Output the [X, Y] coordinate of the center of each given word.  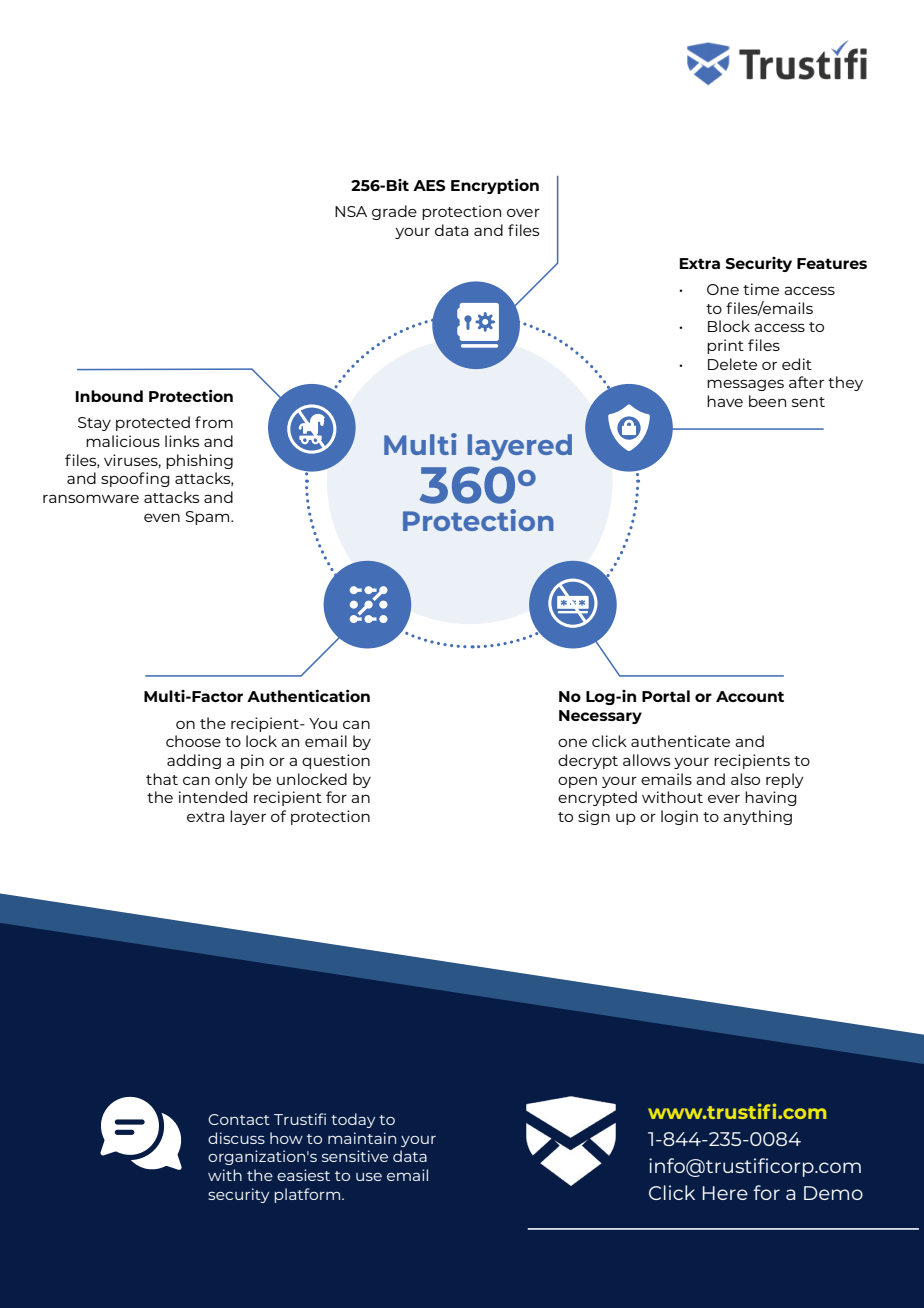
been [767, 401]
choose [193, 741]
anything [757, 817]
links [182, 441]
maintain [362, 1138]
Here [725, 1193]
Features [832, 263]
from [214, 422]
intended [213, 797]
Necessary [600, 717]
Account [750, 696]
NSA [351, 211]
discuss [236, 1138]
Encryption [495, 186]
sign [594, 817]
